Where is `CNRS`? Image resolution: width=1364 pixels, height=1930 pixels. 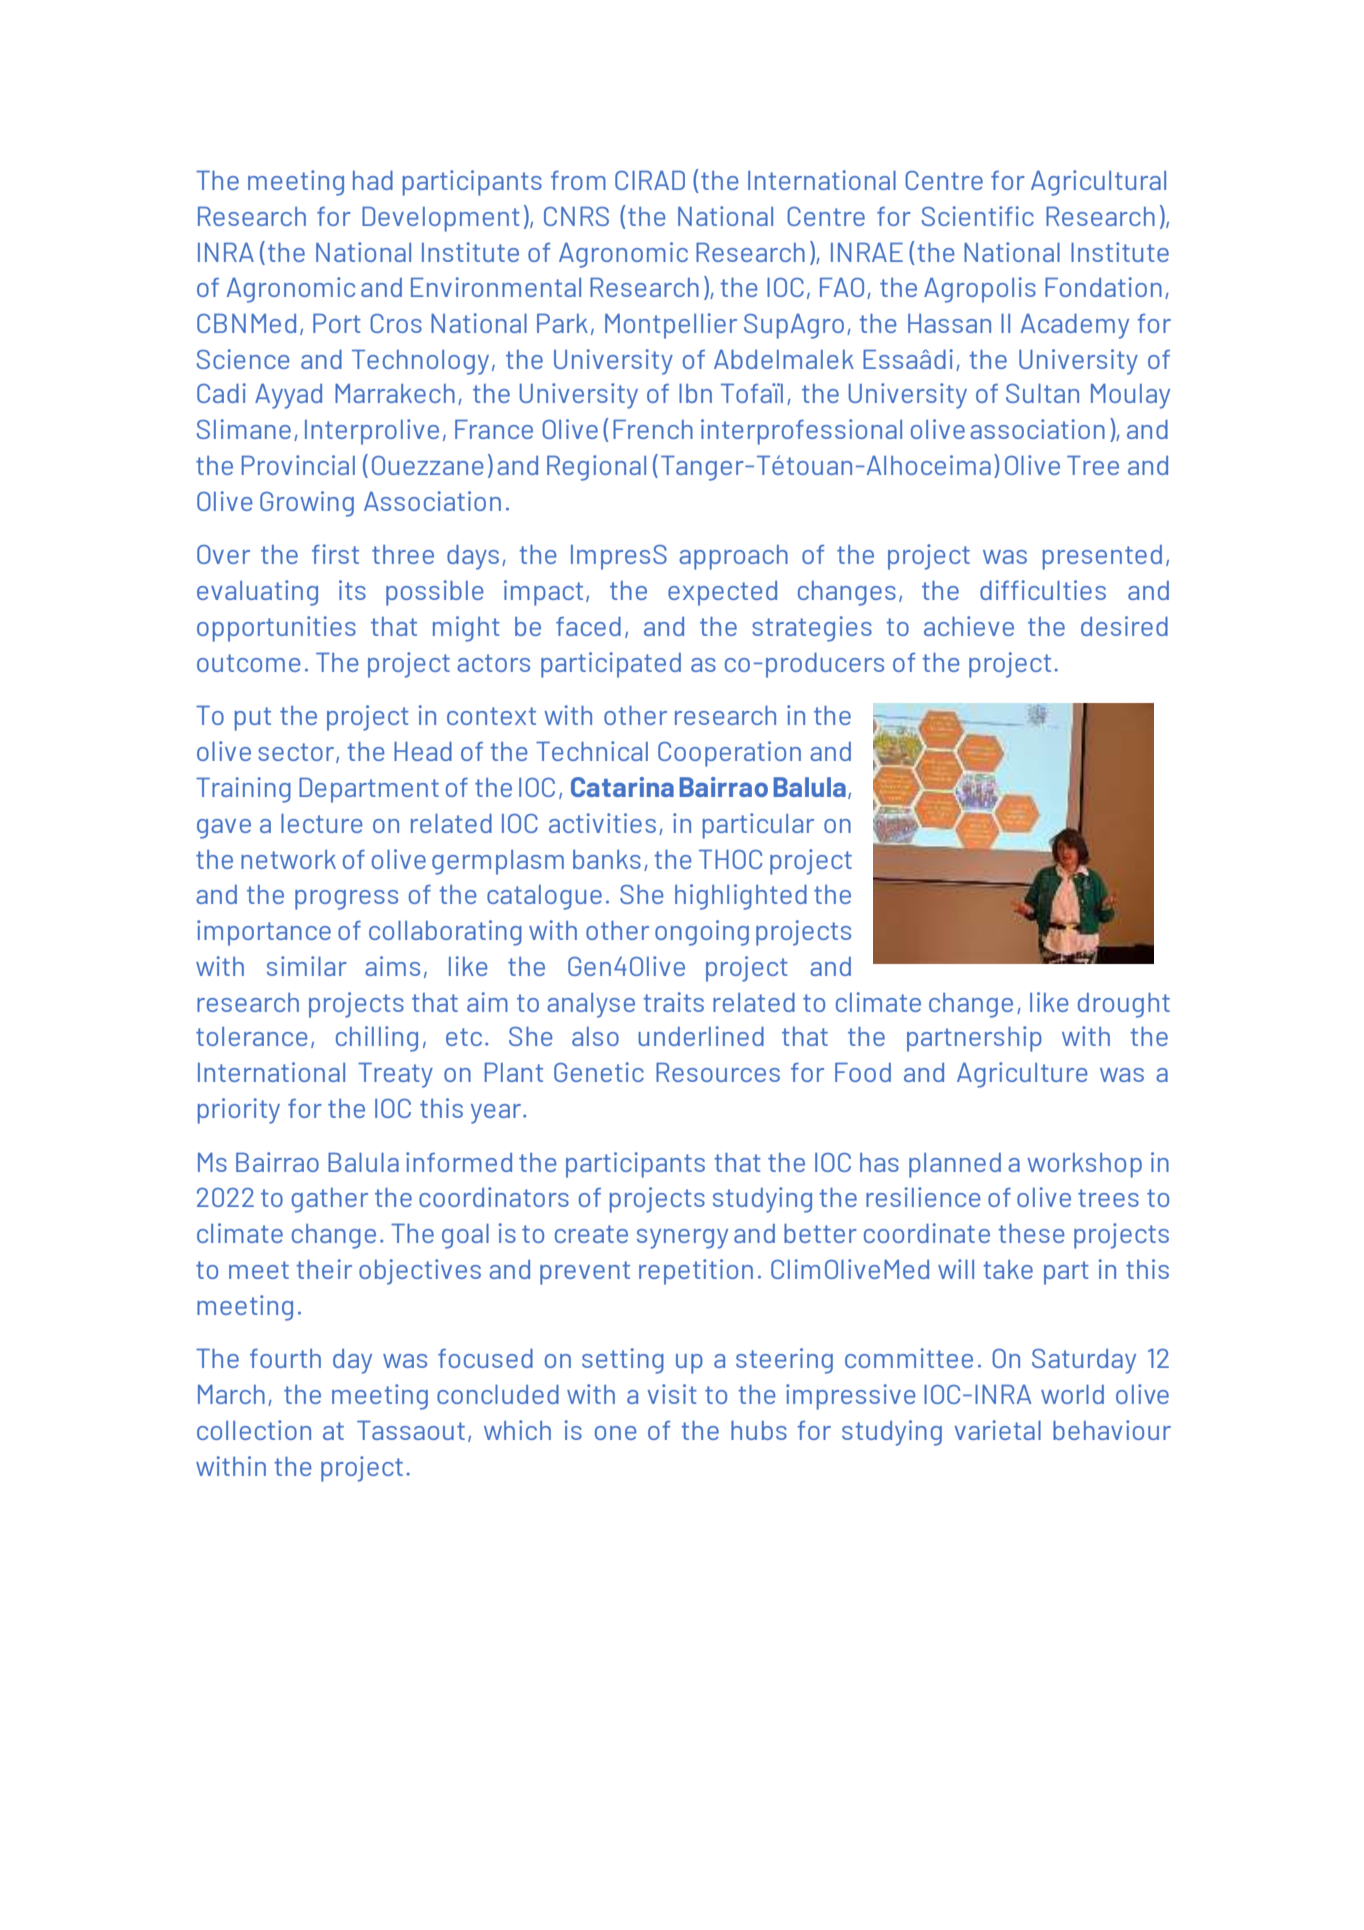
CNRS is located at coordinates (576, 216).
